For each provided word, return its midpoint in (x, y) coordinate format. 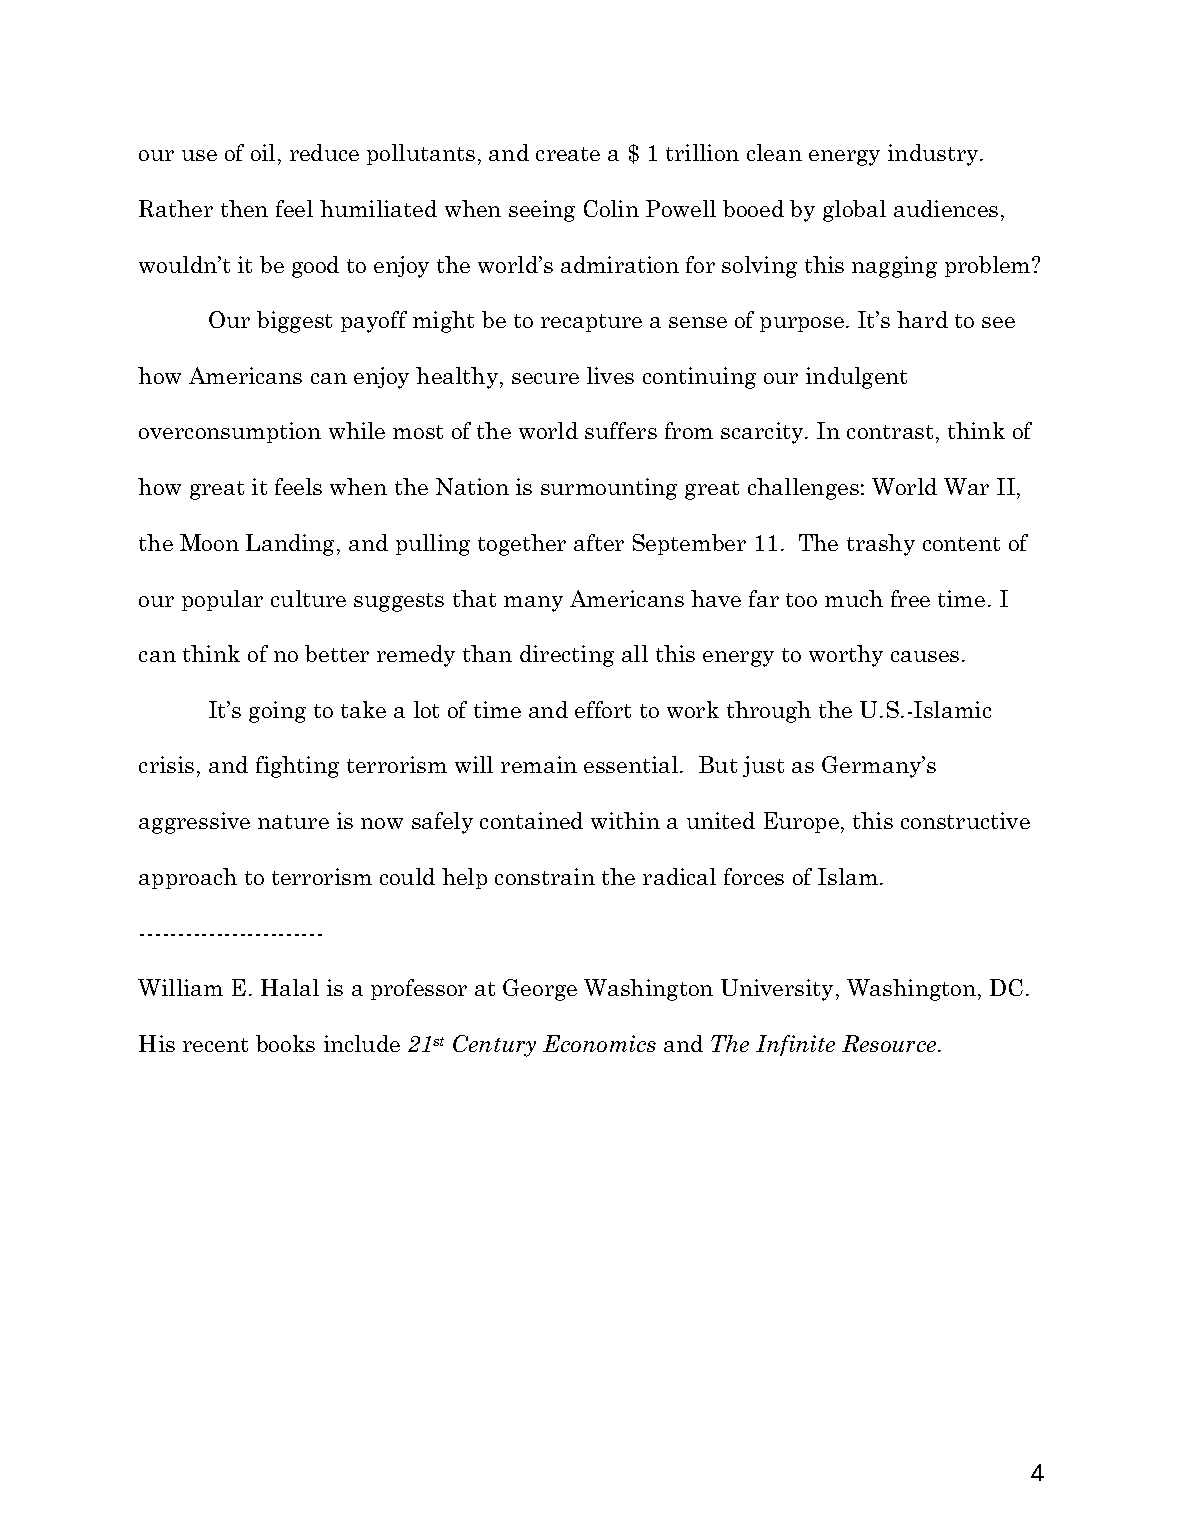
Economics (599, 1043)
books (285, 1043)
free (910, 598)
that (474, 598)
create (568, 154)
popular (222, 600)
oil (263, 152)
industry (934, 155)
